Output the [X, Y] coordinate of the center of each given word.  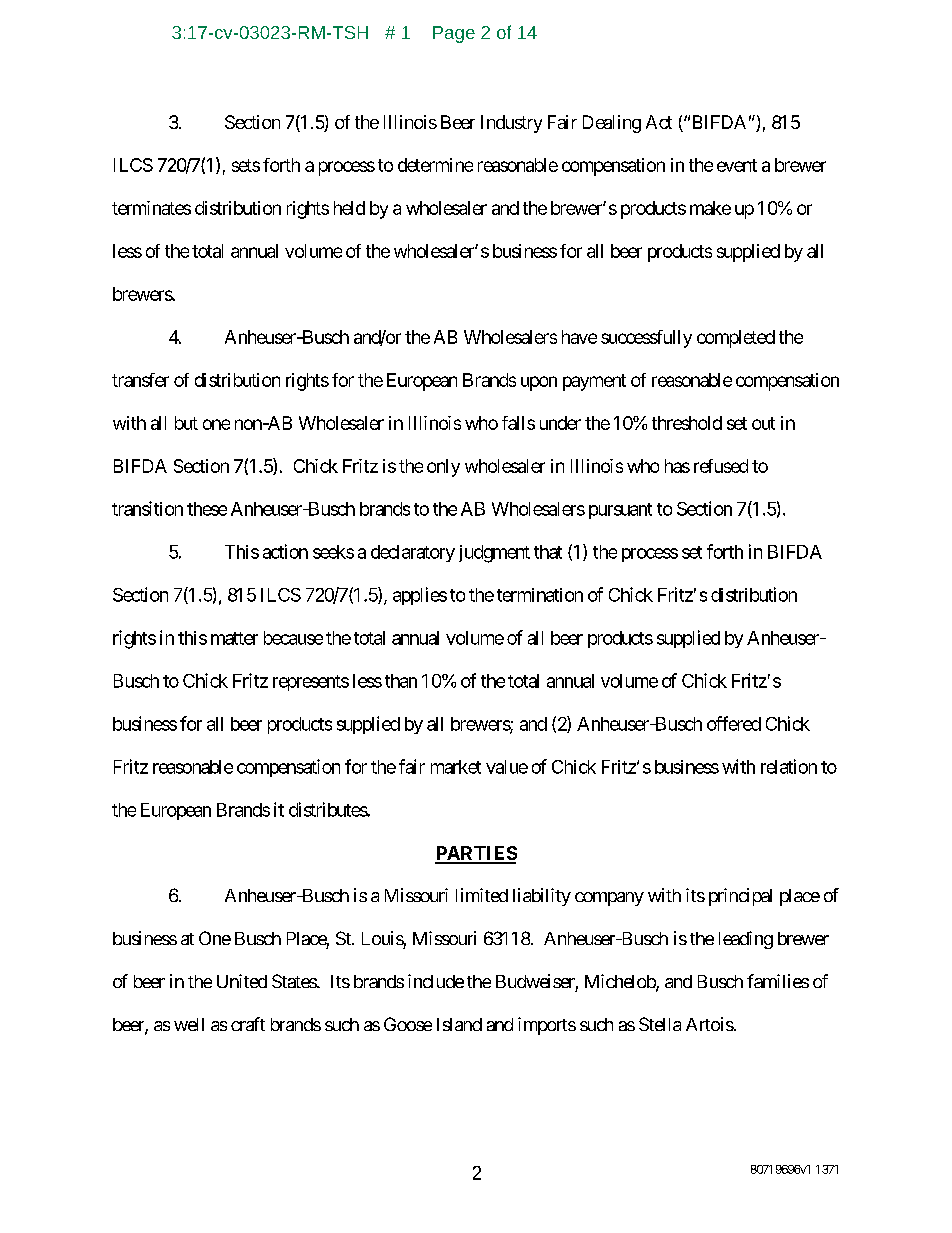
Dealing [612, 124]
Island [459, 1024]
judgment [494, 554]
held [349, 208]
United [242, 981]
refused [721, 466]
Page [454, 34]
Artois [710, 1024]
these [207, 509]
